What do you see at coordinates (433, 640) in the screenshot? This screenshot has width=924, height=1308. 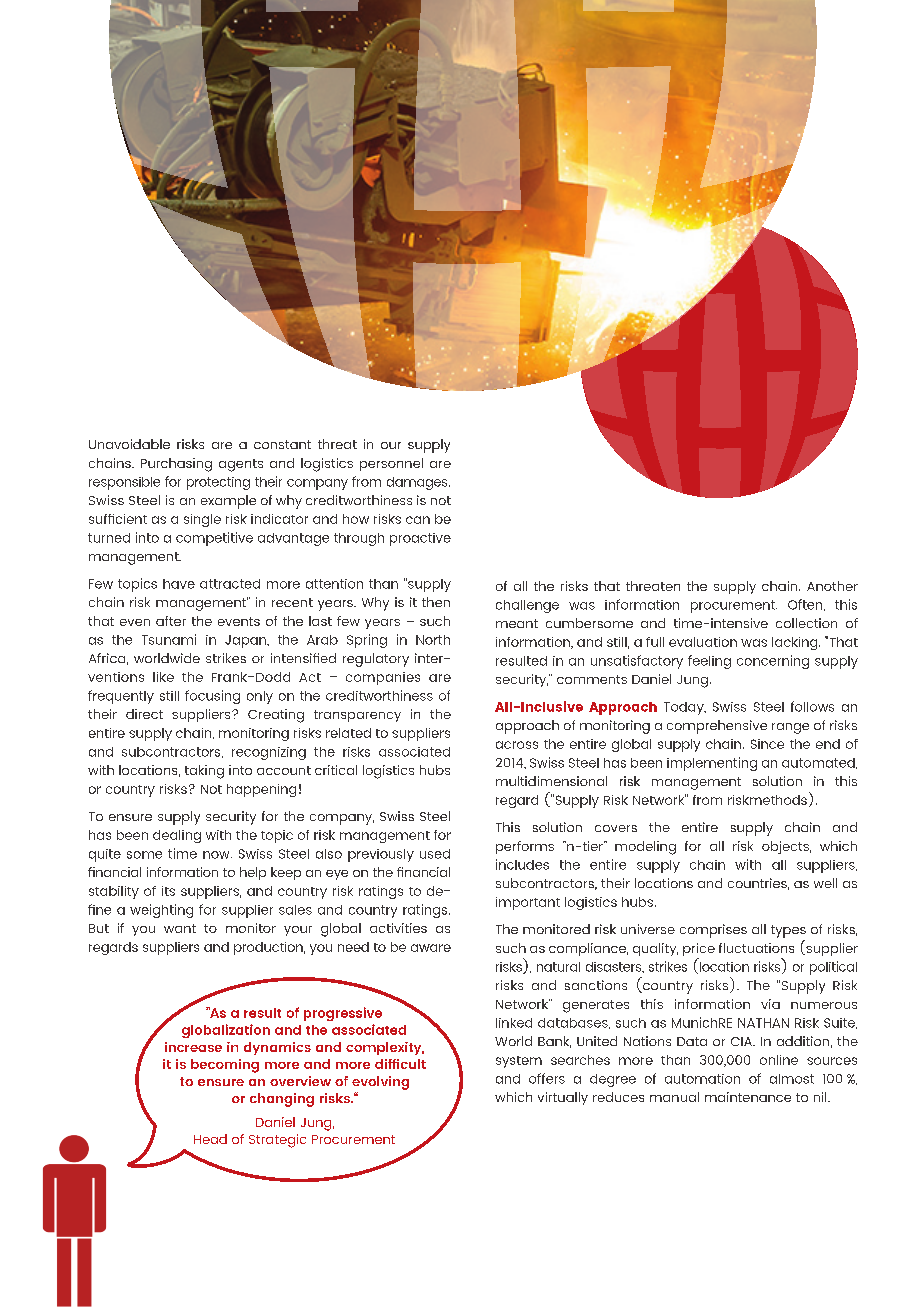 I see `North` at bounding box center [433, 640].
